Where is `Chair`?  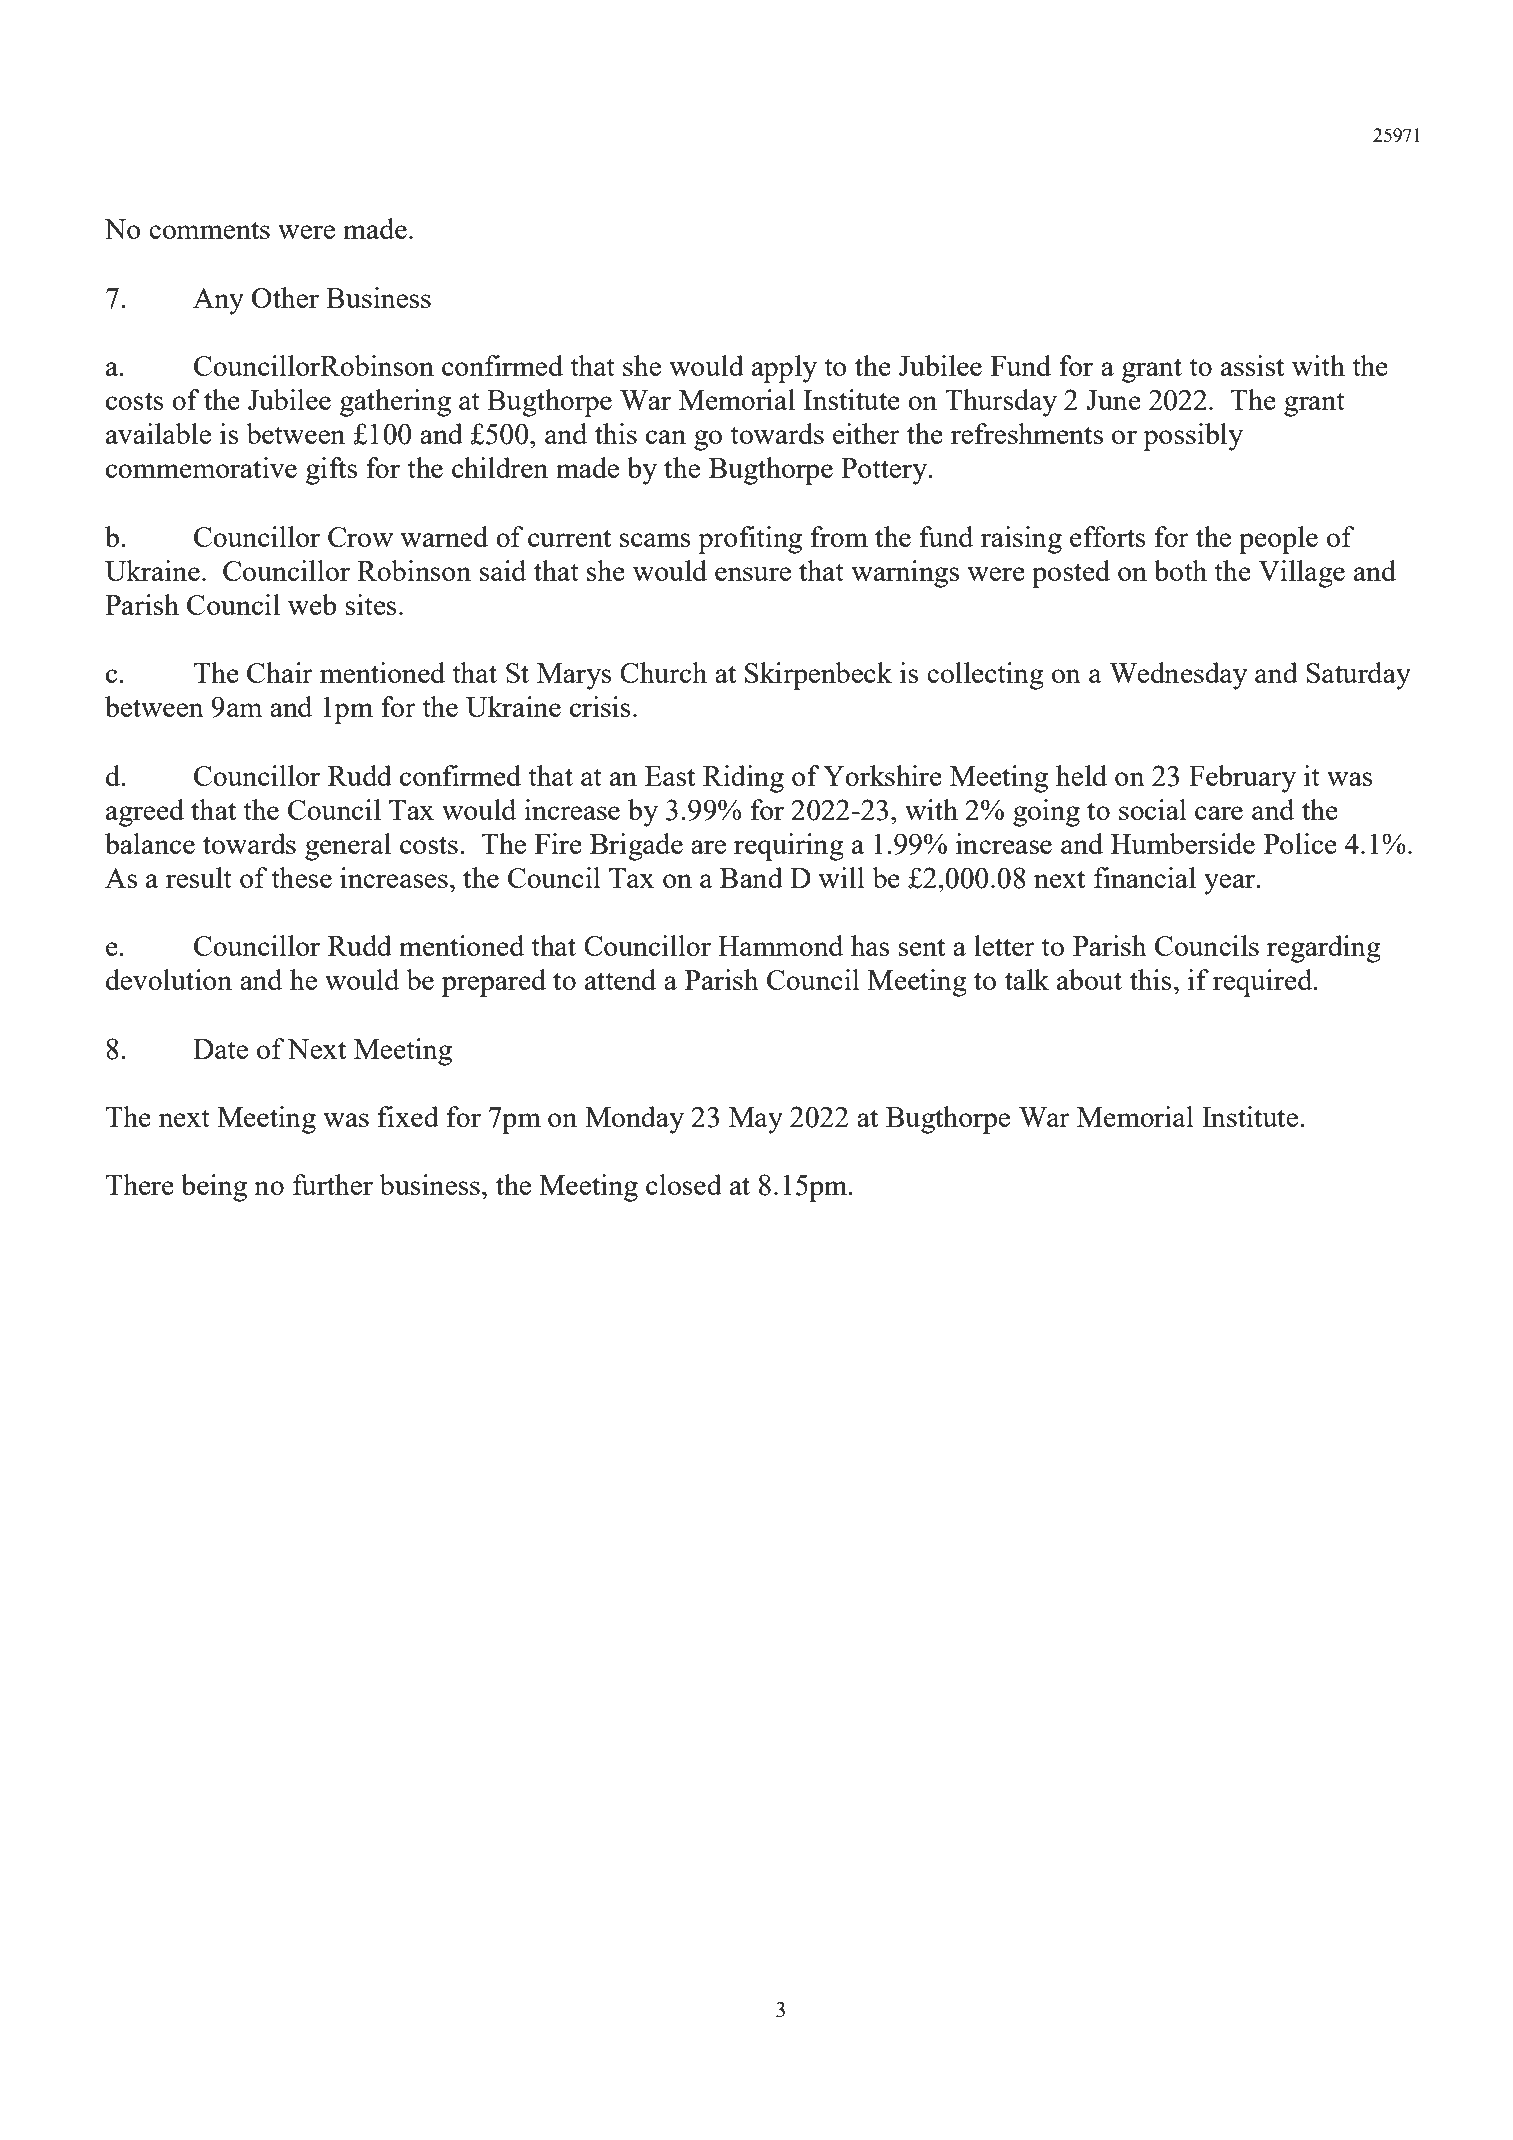
Chair is located at coordinates (280, 672).
